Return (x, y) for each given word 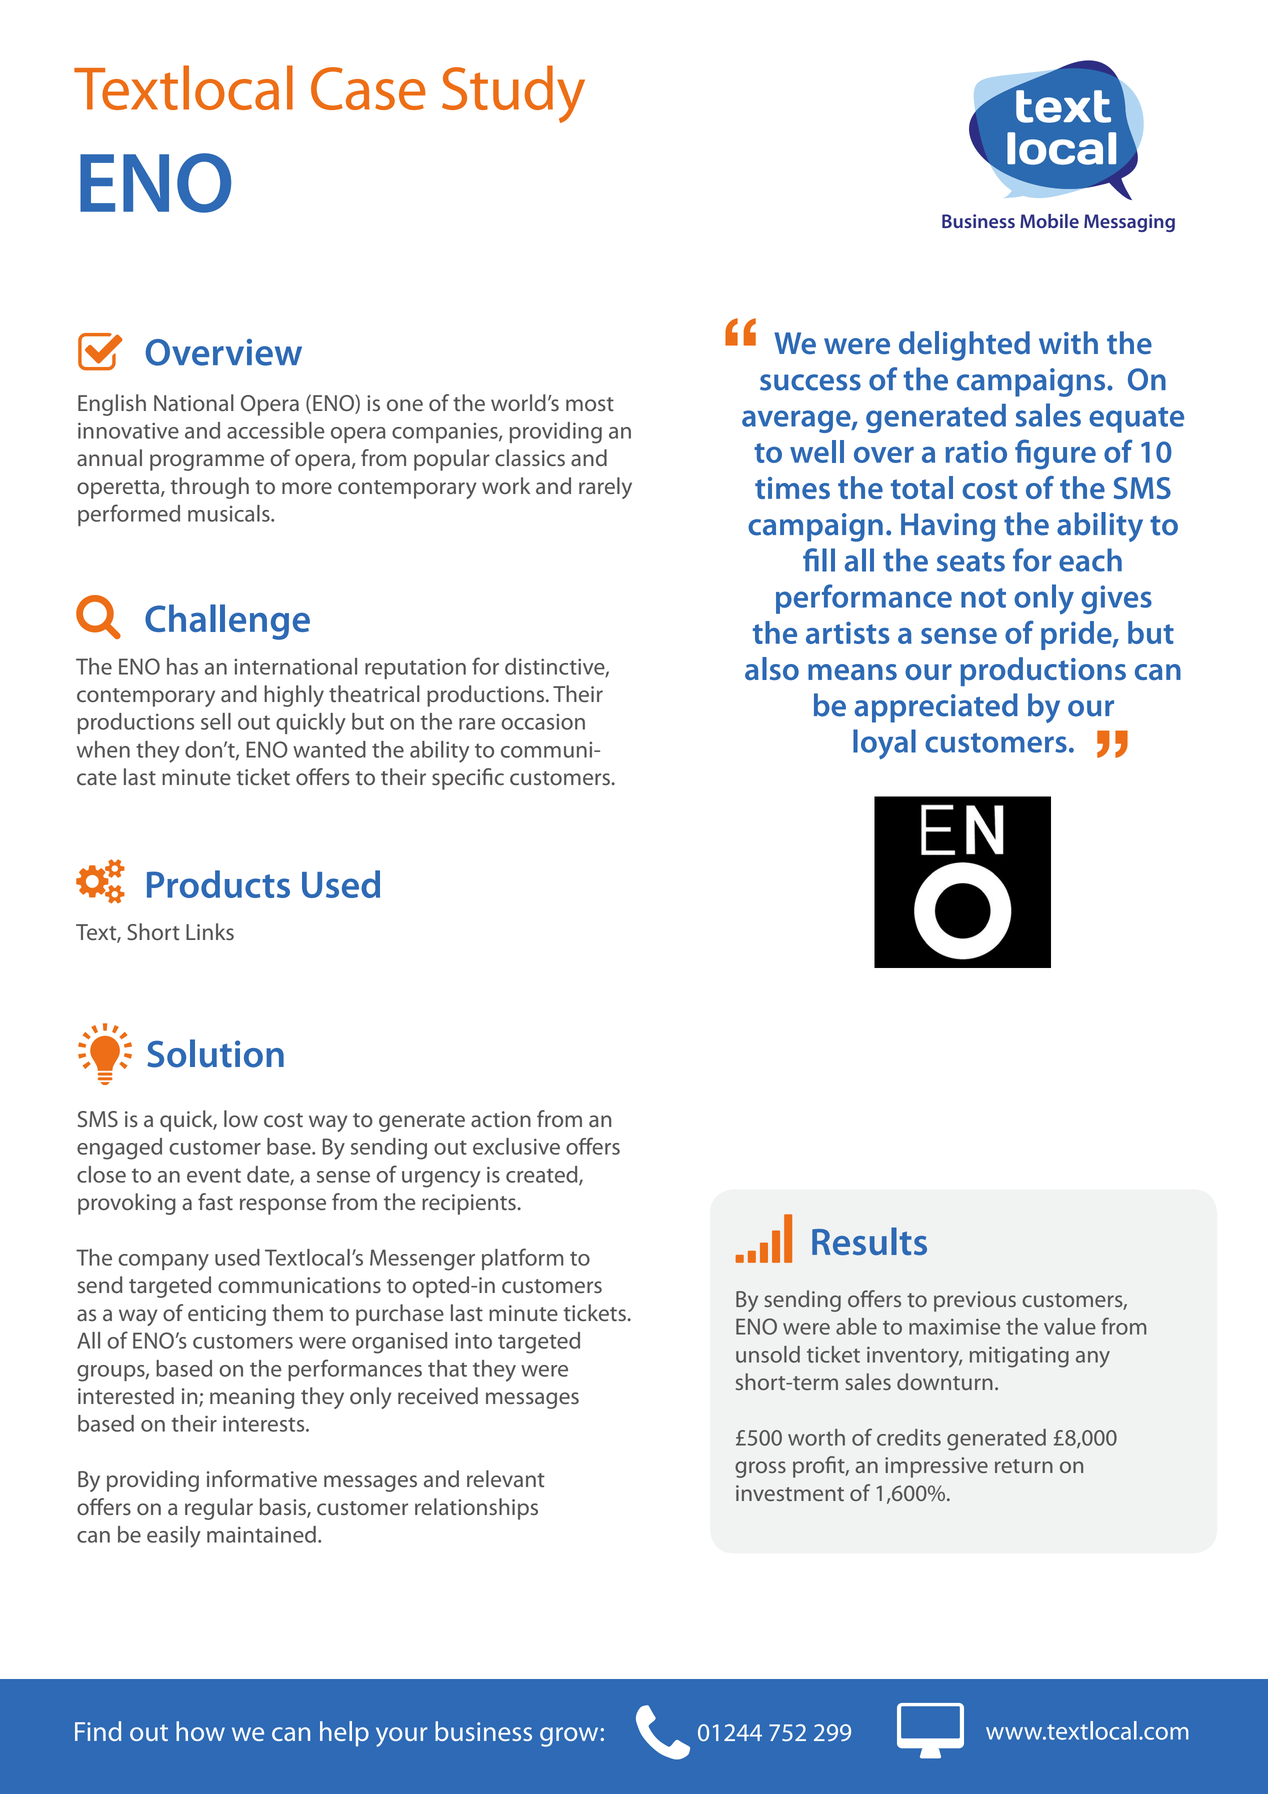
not (983, 598)
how (200, 1731)
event (214, 1175)
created (543, 1175)
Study (513, 94)
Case (368, 88)
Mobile (1049, 221)
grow (569, 1737)
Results (869, 1241)
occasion (543, 722)
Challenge (227, 622)
